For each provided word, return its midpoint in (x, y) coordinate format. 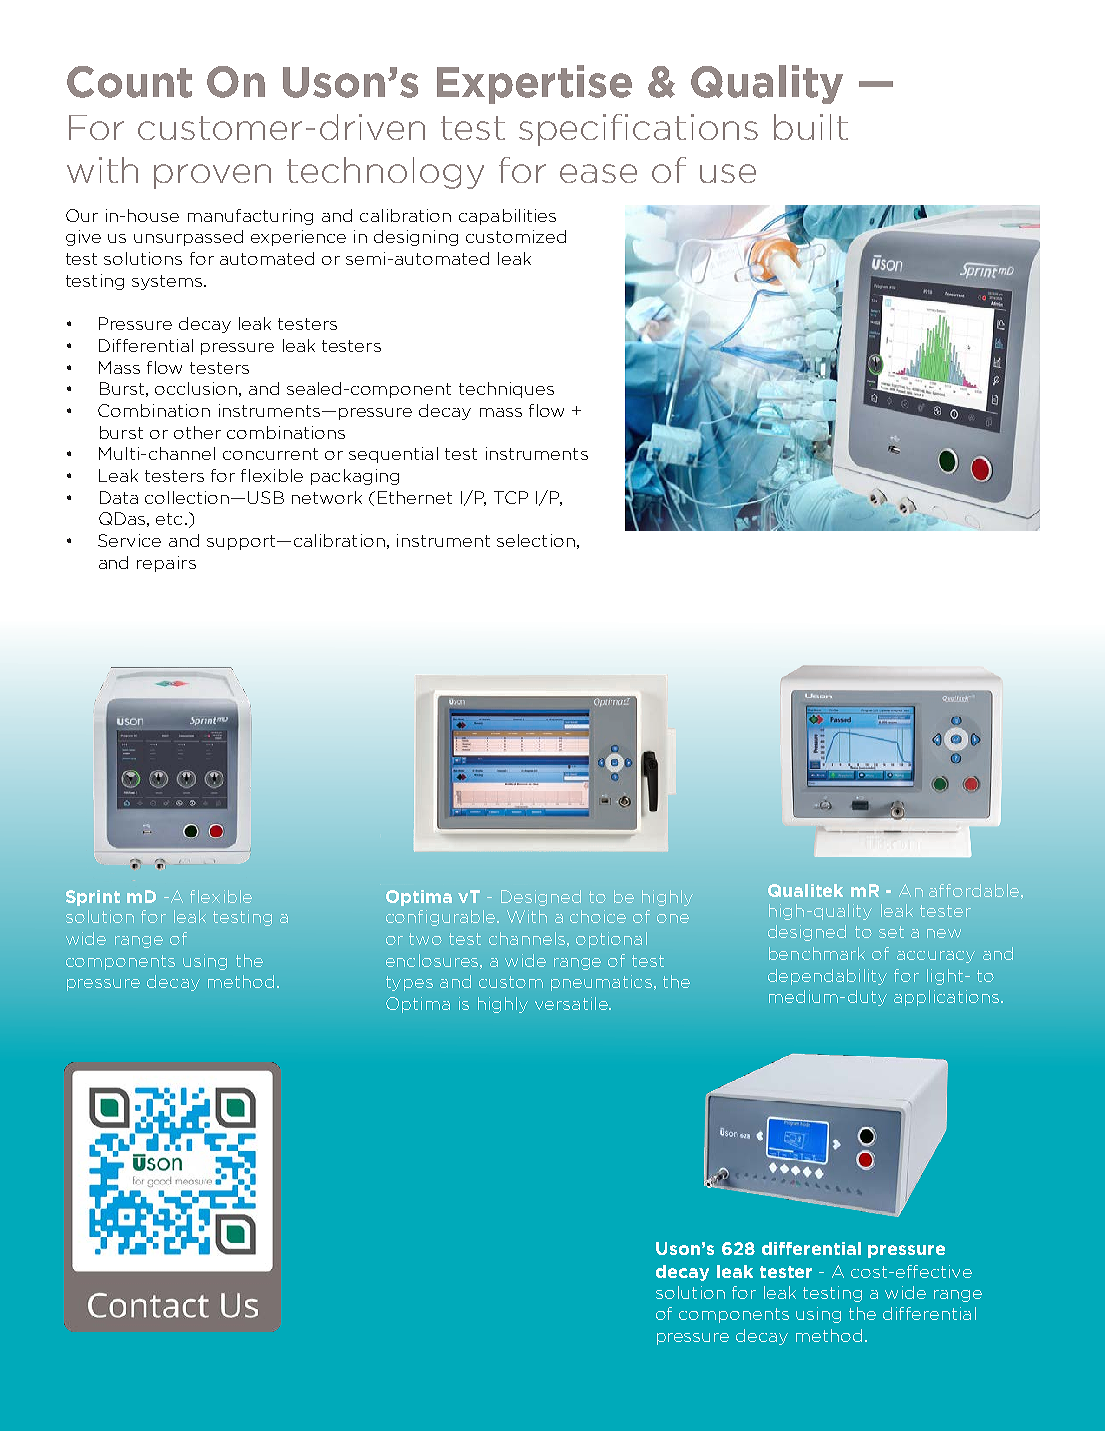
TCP (511, 497)
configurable (442, 918)
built (811, 127)
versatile (572, 1003)
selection (536, 540)
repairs (166, 564)
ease (598, 173)
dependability (827, 977)
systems (167, 282)
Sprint (93, 898)
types (409, 983)
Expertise (534, 84)
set (891, 932)
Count (129, 82)
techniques (506, 390)
